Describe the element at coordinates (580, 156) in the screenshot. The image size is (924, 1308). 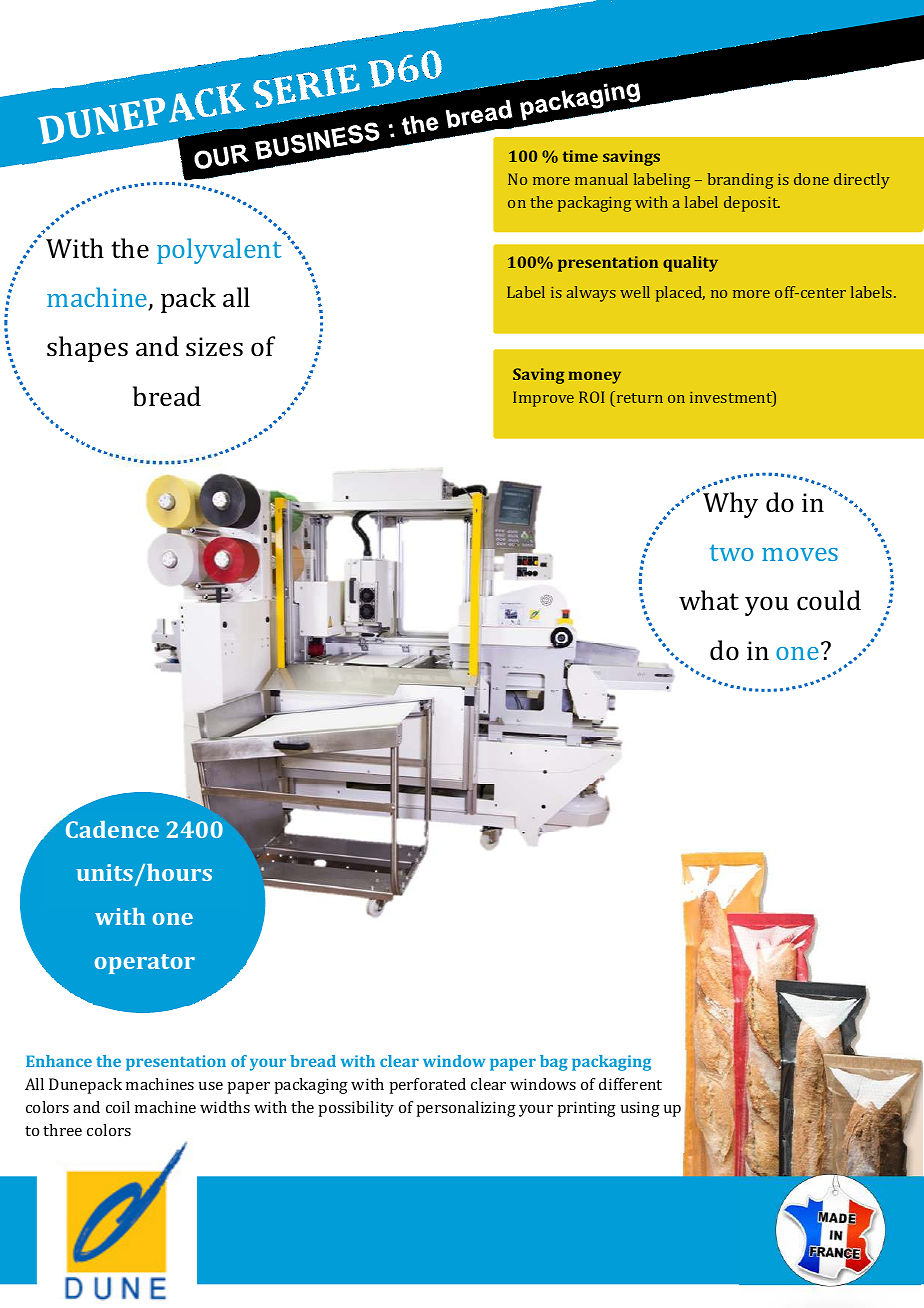
I see `time` at that location.
